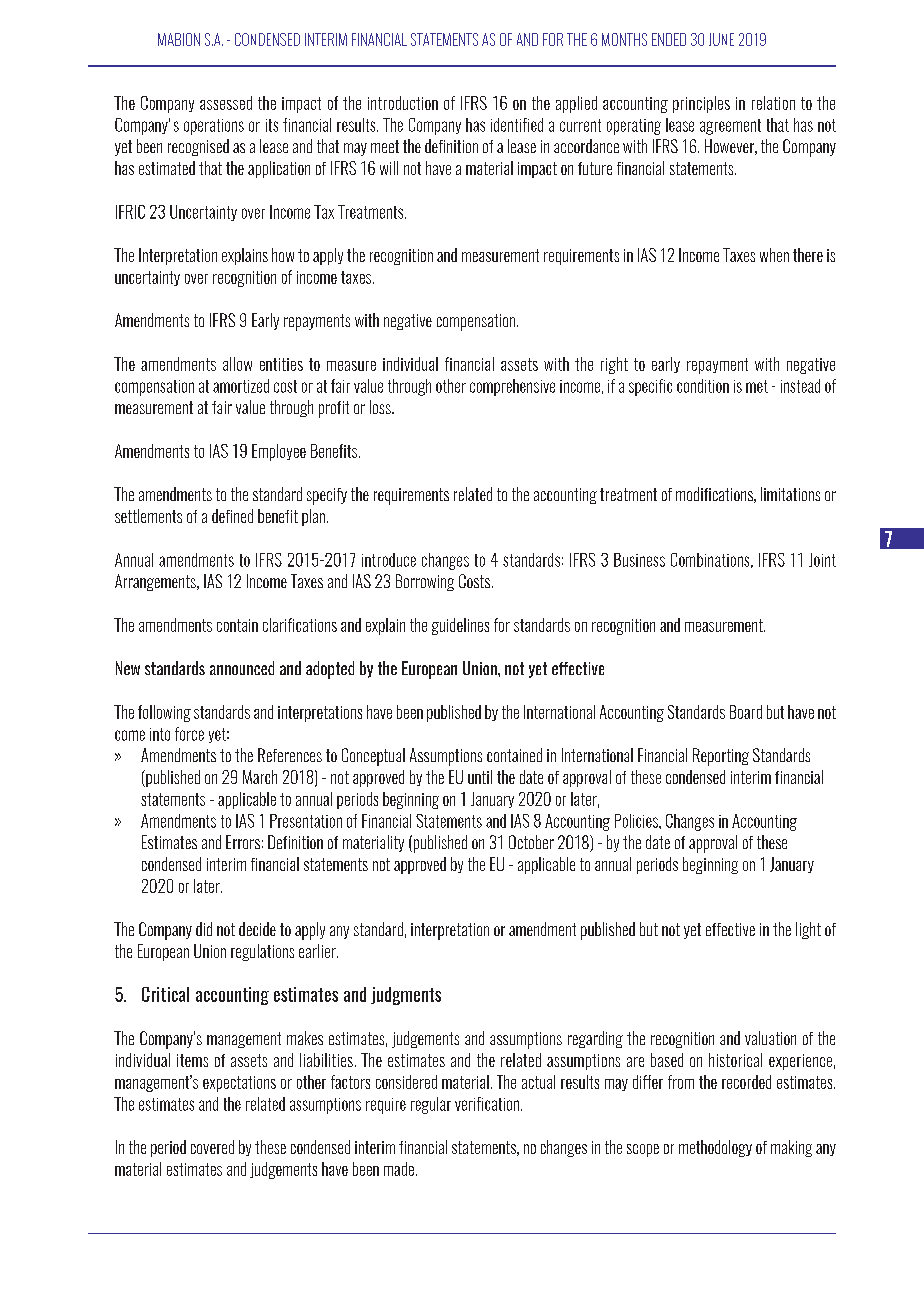 Image resolution: width=924 pixels, height=1308 pixels. What do you see at coordinates (226, 103) in the image?
I see `assessed` at bounding box center [226, 103].
